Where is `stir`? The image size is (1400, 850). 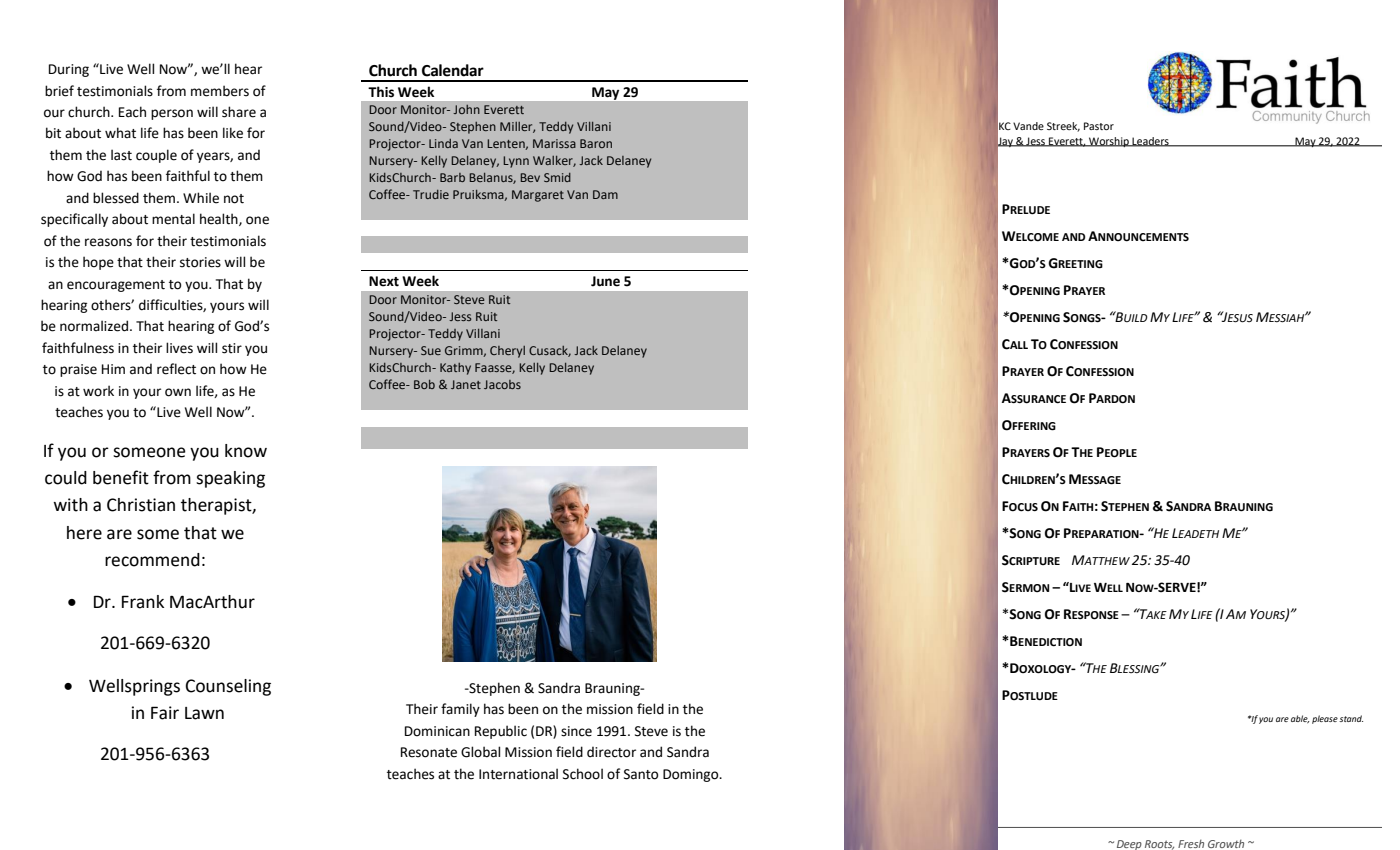 stir is located at coordinates (232, 348).
